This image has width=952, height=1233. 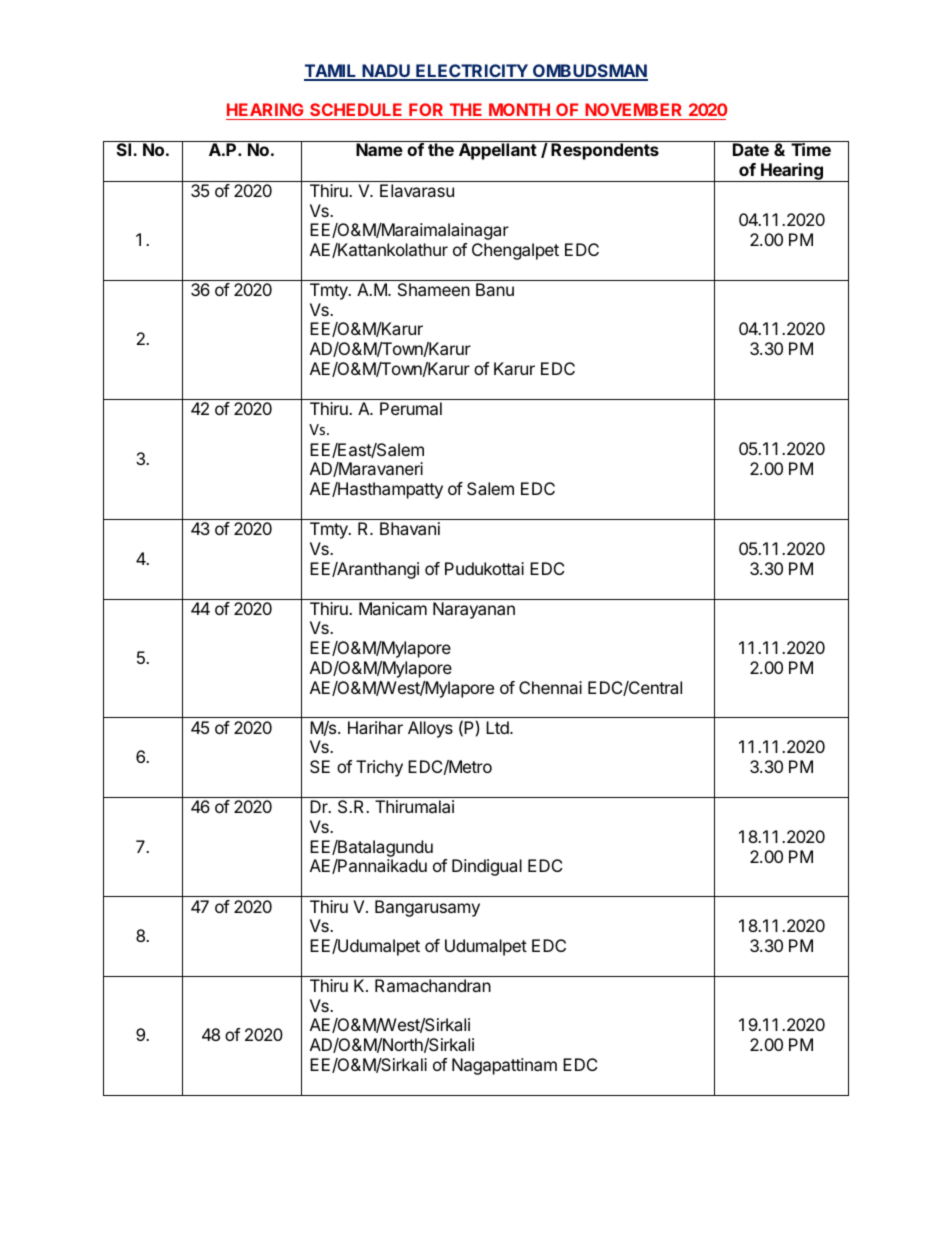 I want to click on Ltd, so click(x=498, y=727).
